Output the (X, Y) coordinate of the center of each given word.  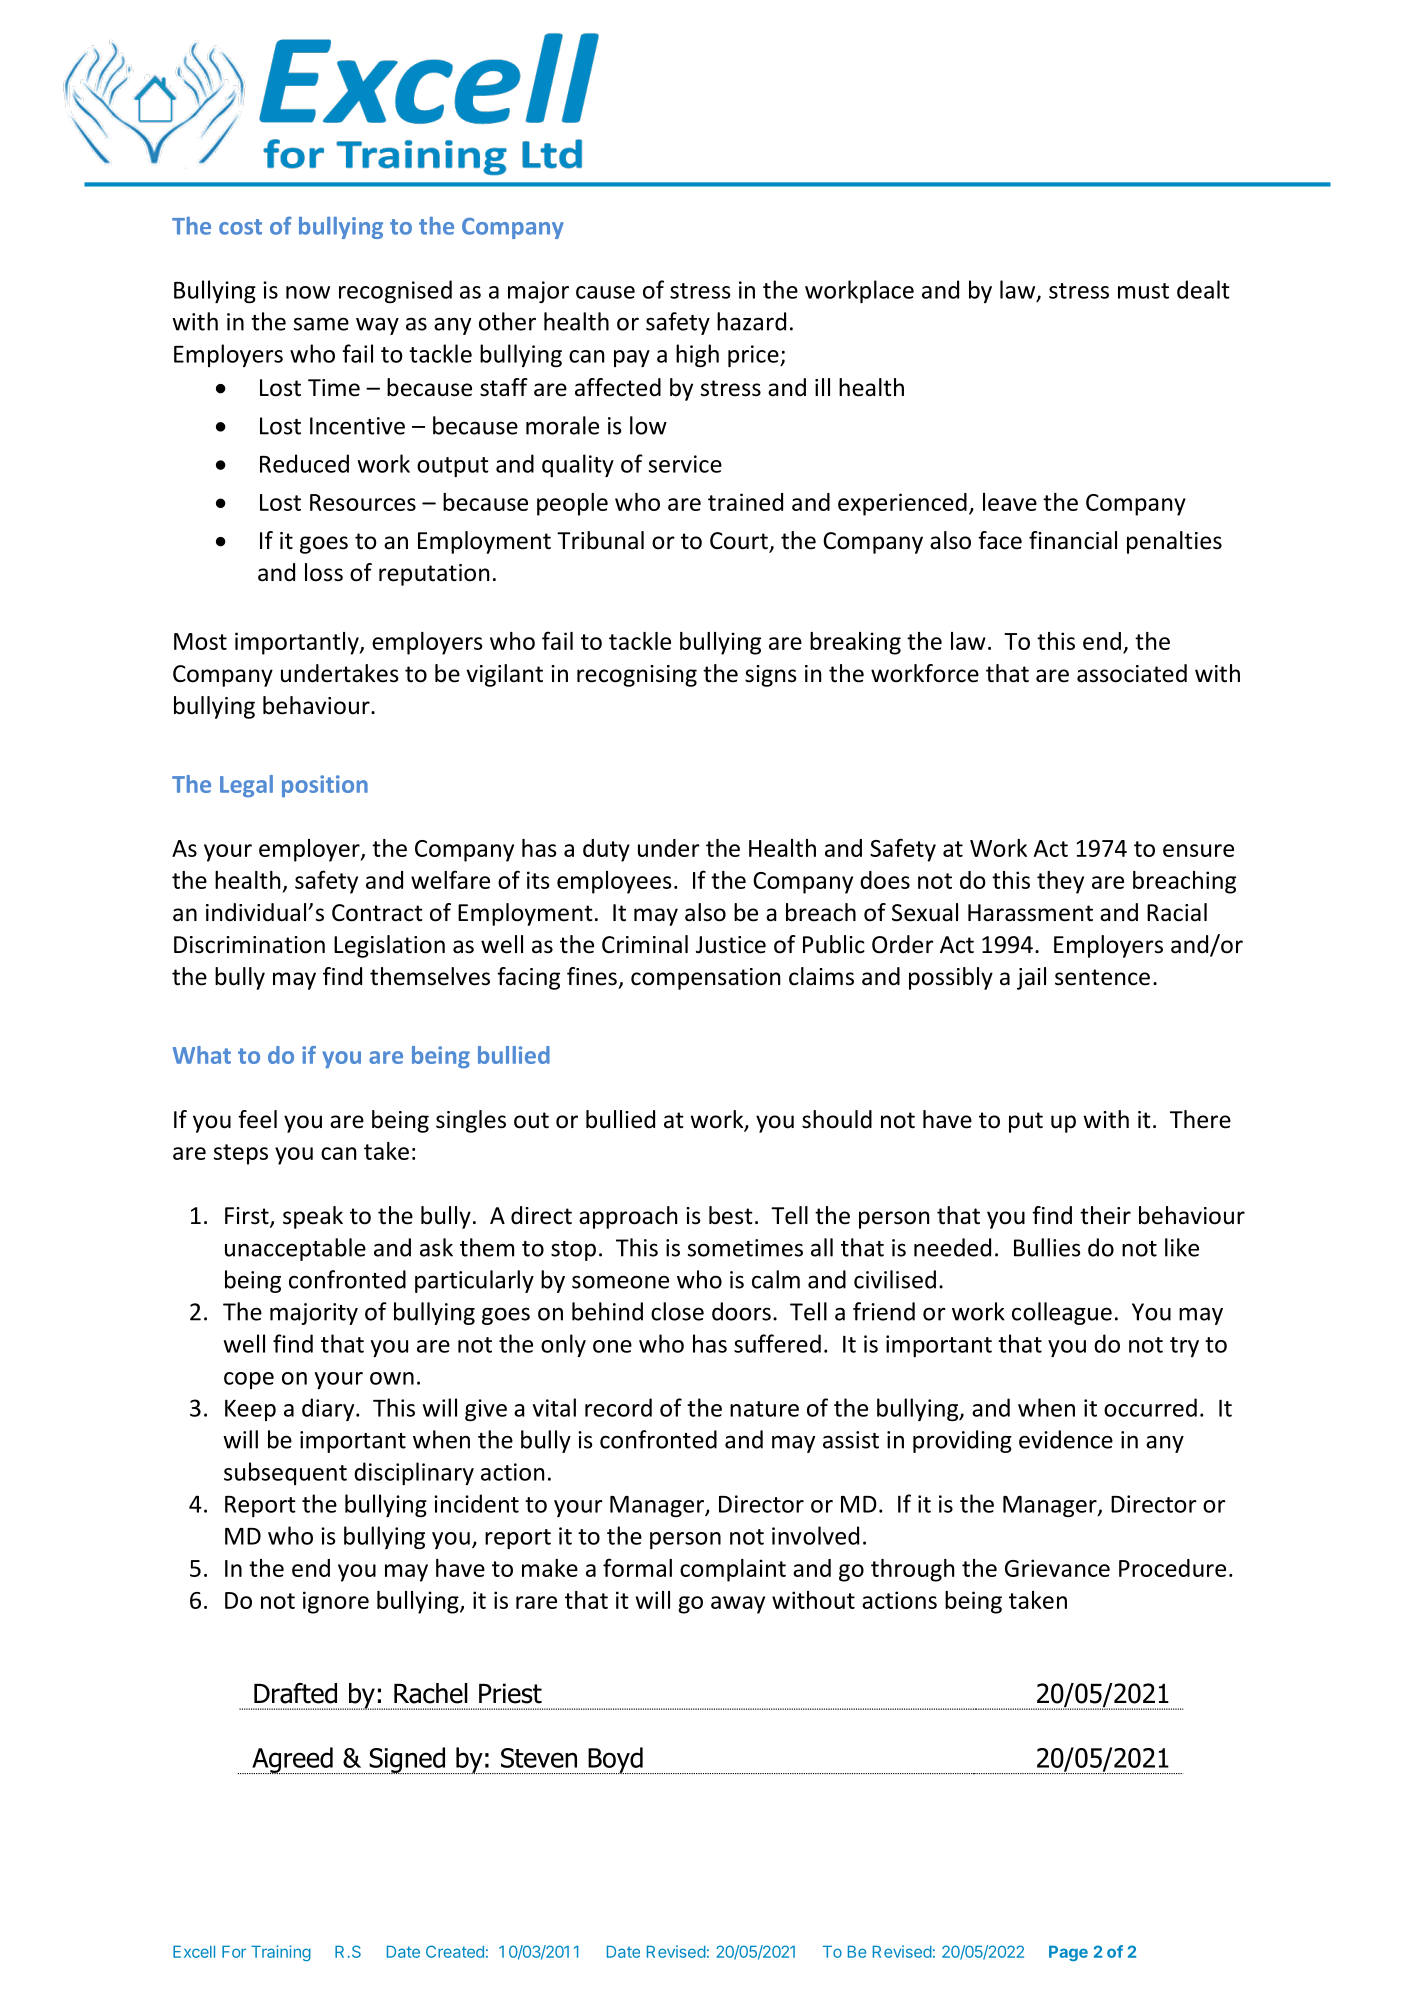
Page (1068, 1953)
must (1143, 291)
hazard (751, 321)
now (308, 292)
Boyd (615, 1760)
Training (281, 1953)
